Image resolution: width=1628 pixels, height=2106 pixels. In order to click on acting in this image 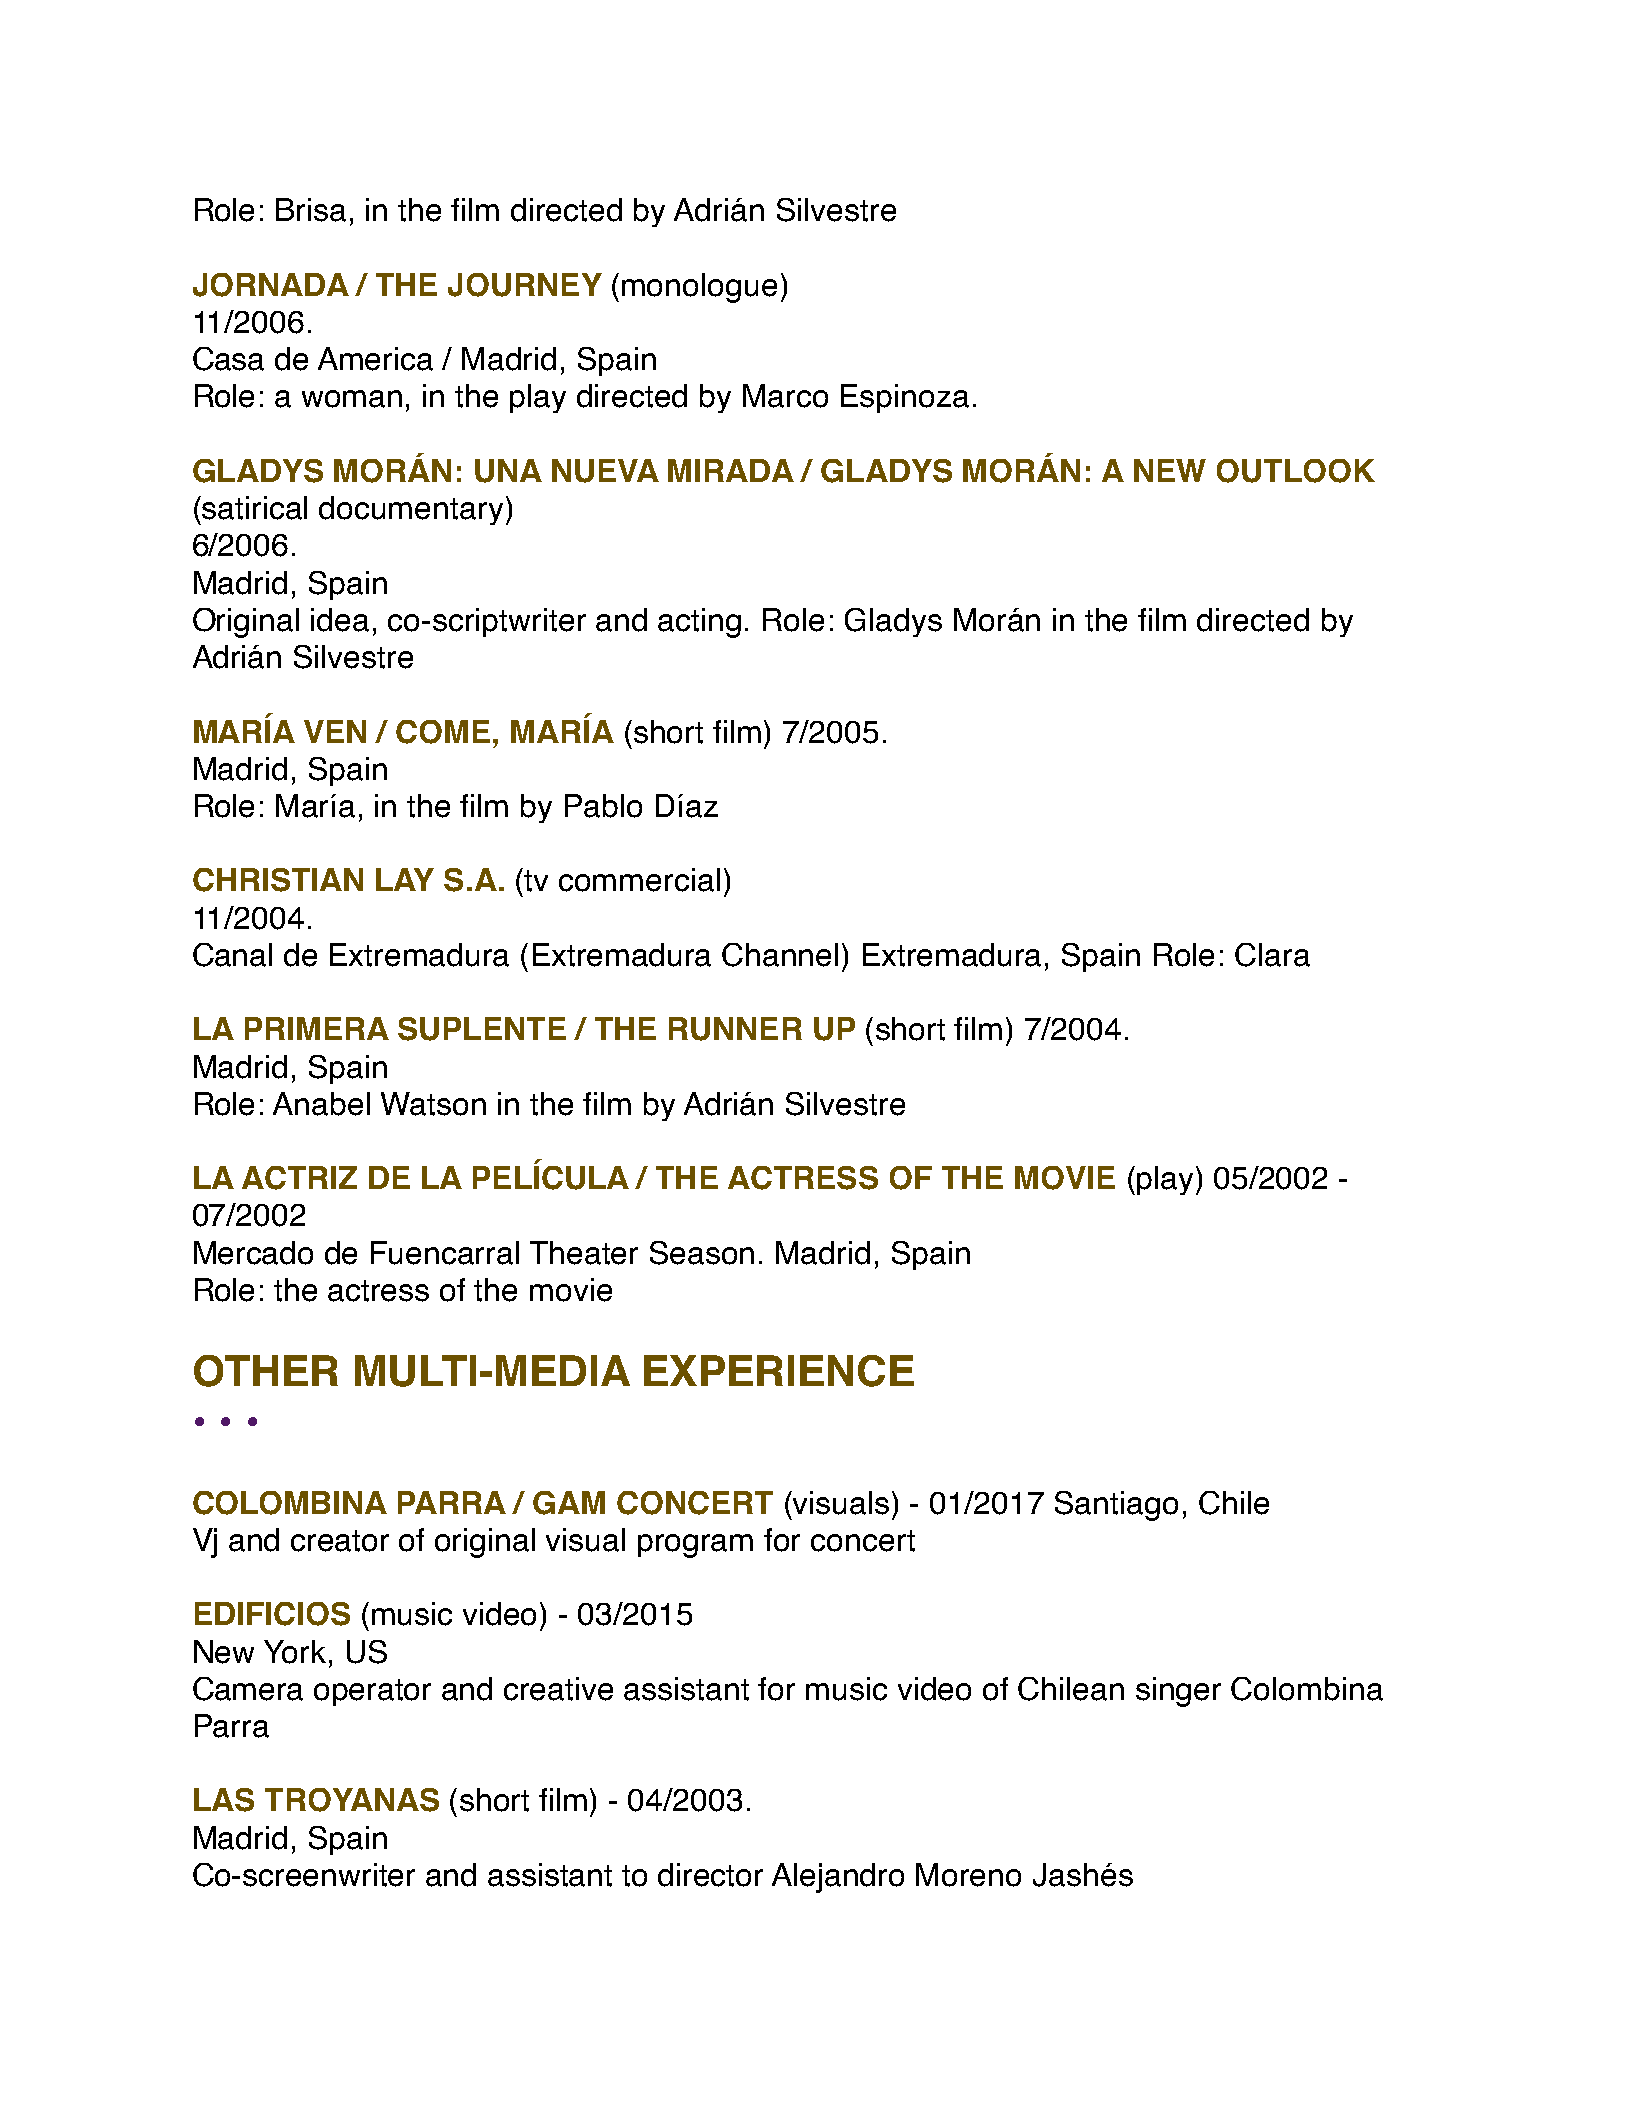, I will do `click(699, 623)`.
